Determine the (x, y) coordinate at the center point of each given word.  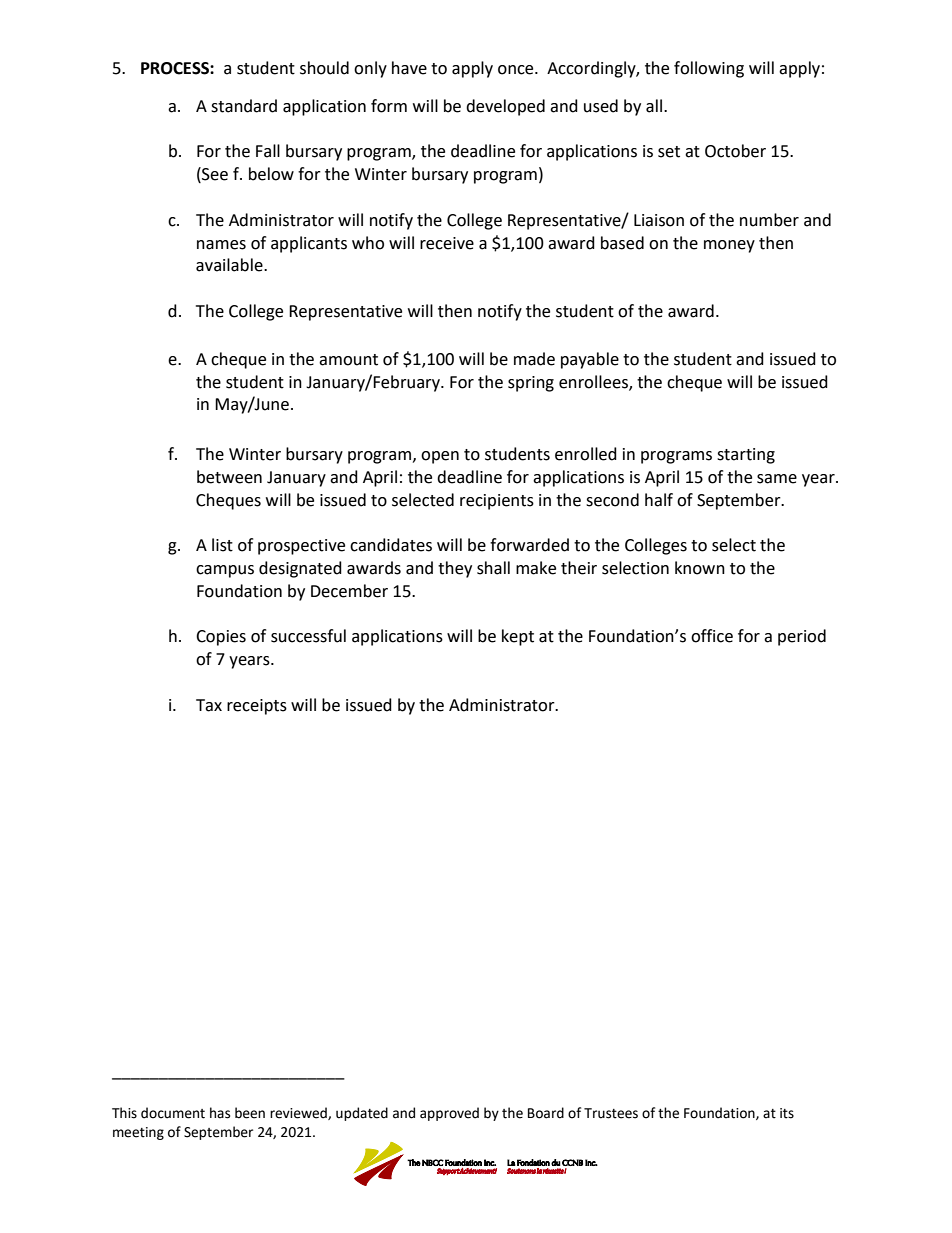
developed (505, 107)
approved (449, 1114)
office (712, 636)
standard (244, 106)
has (220, 1113)
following (709, 69)
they (455, 569)
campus (225, 571)
